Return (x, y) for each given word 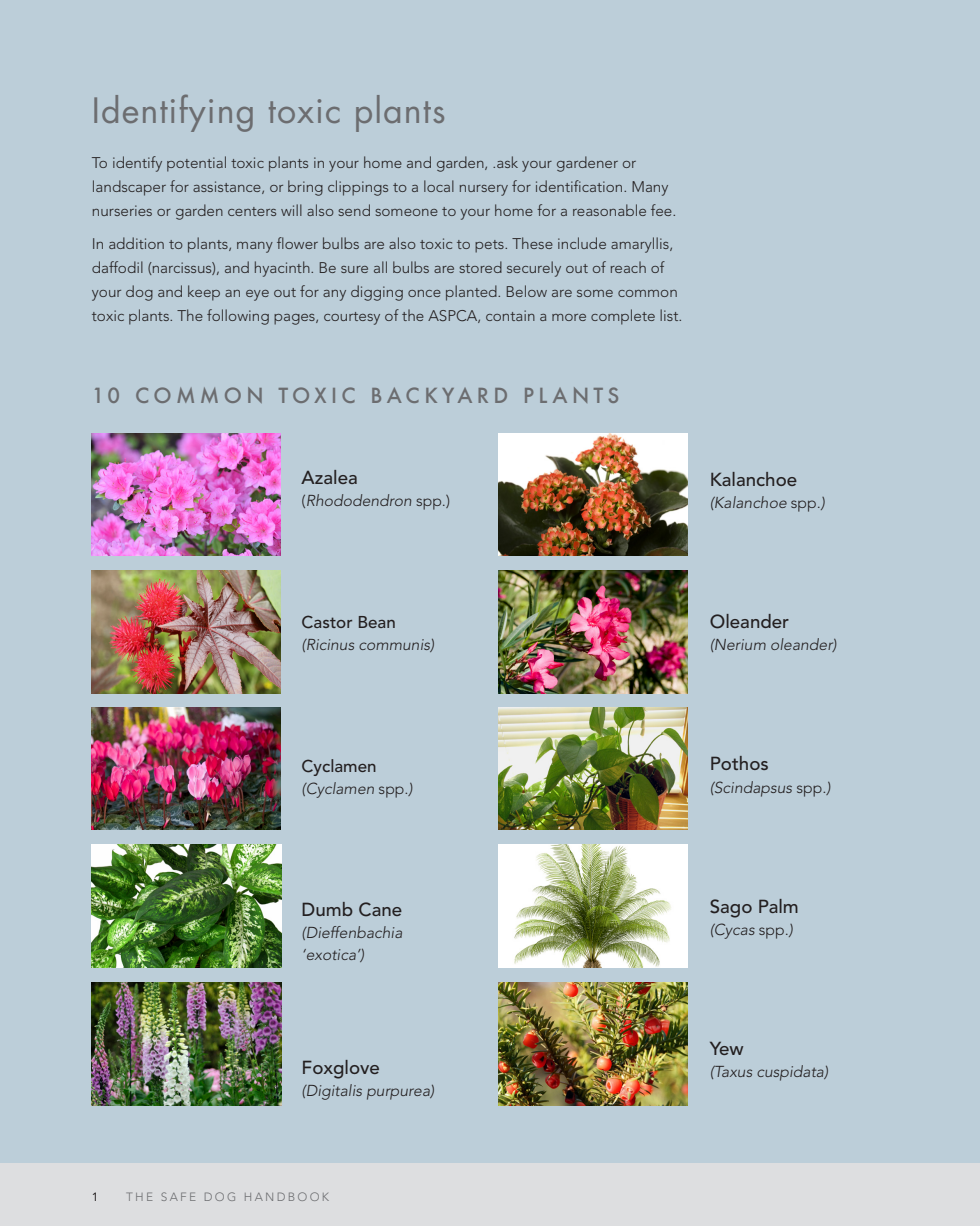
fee (662, 210)
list (670, 315)
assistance (228, 187)
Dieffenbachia (353, 932)
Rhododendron (359, 500)
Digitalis (333, 1092)
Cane (380, 909)
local (439, 186)
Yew (726, 1048)
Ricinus (329, 644)
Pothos (739, 763)
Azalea (329, 477)
